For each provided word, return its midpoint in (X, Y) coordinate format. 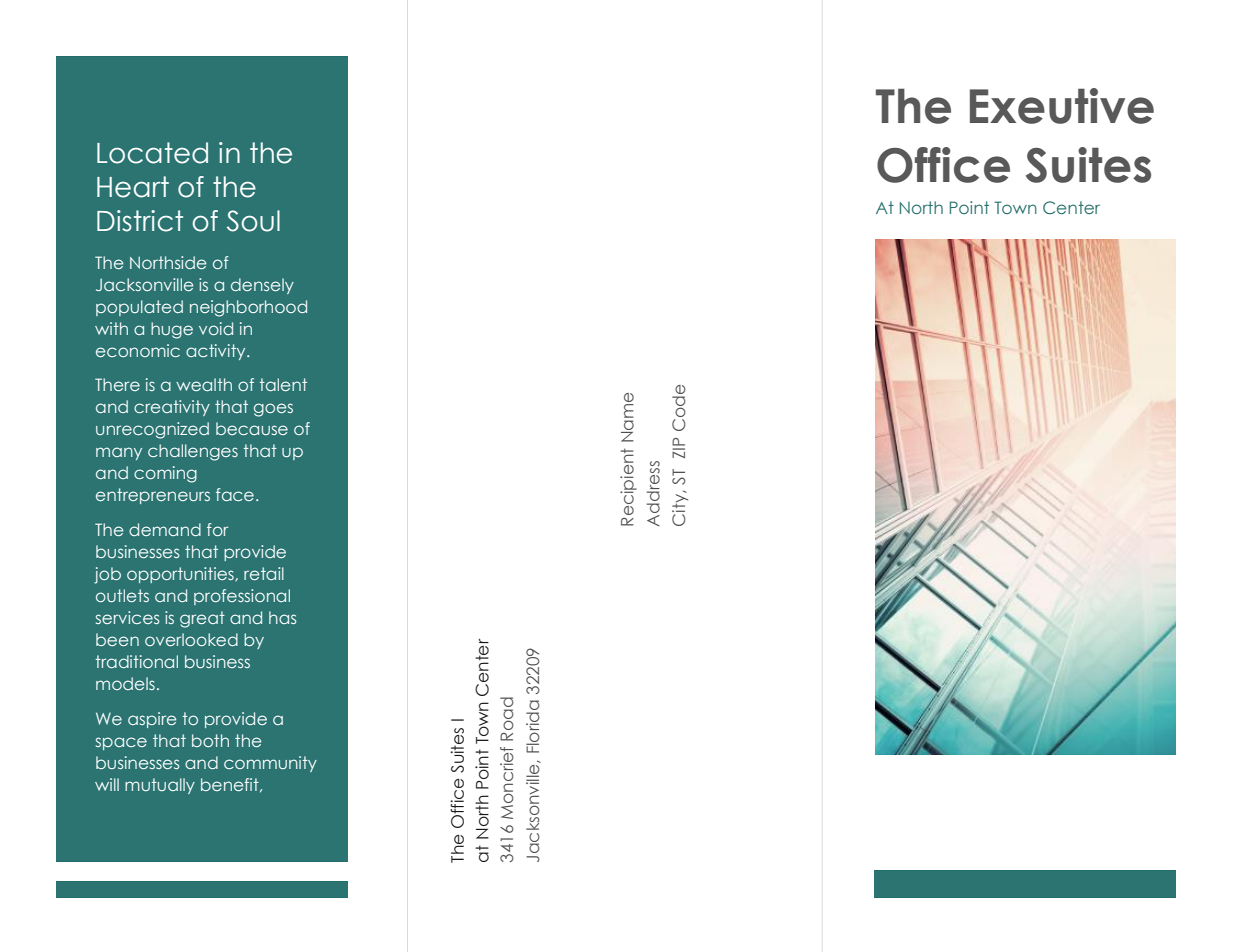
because (252, 428)
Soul (253, 221)
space (121, 743)
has (282, 617)
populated (139, 308)
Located (152, 153)
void (216, 328)
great (202, 619)
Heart (133, 187)
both (210, 740)
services (127, 617)
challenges (193, 452)
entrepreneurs (153, 496)
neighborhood (248, 308)
